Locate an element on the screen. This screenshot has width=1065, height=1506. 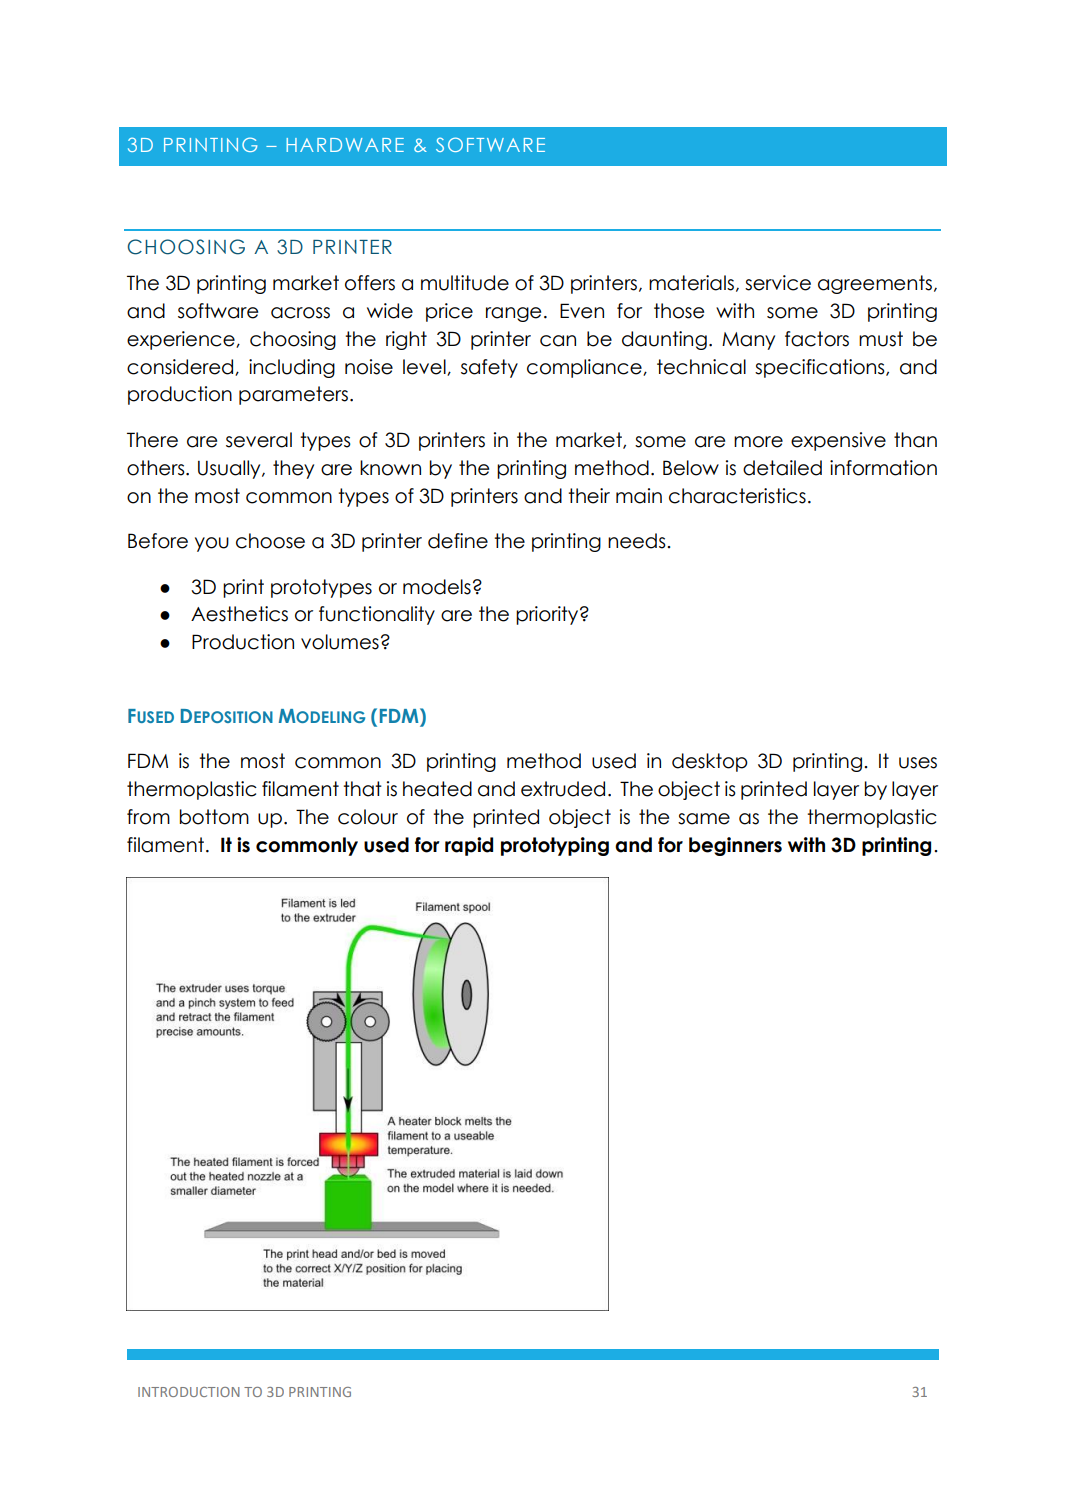
INTRODUCTION is located at coordinates (189, 1392).
